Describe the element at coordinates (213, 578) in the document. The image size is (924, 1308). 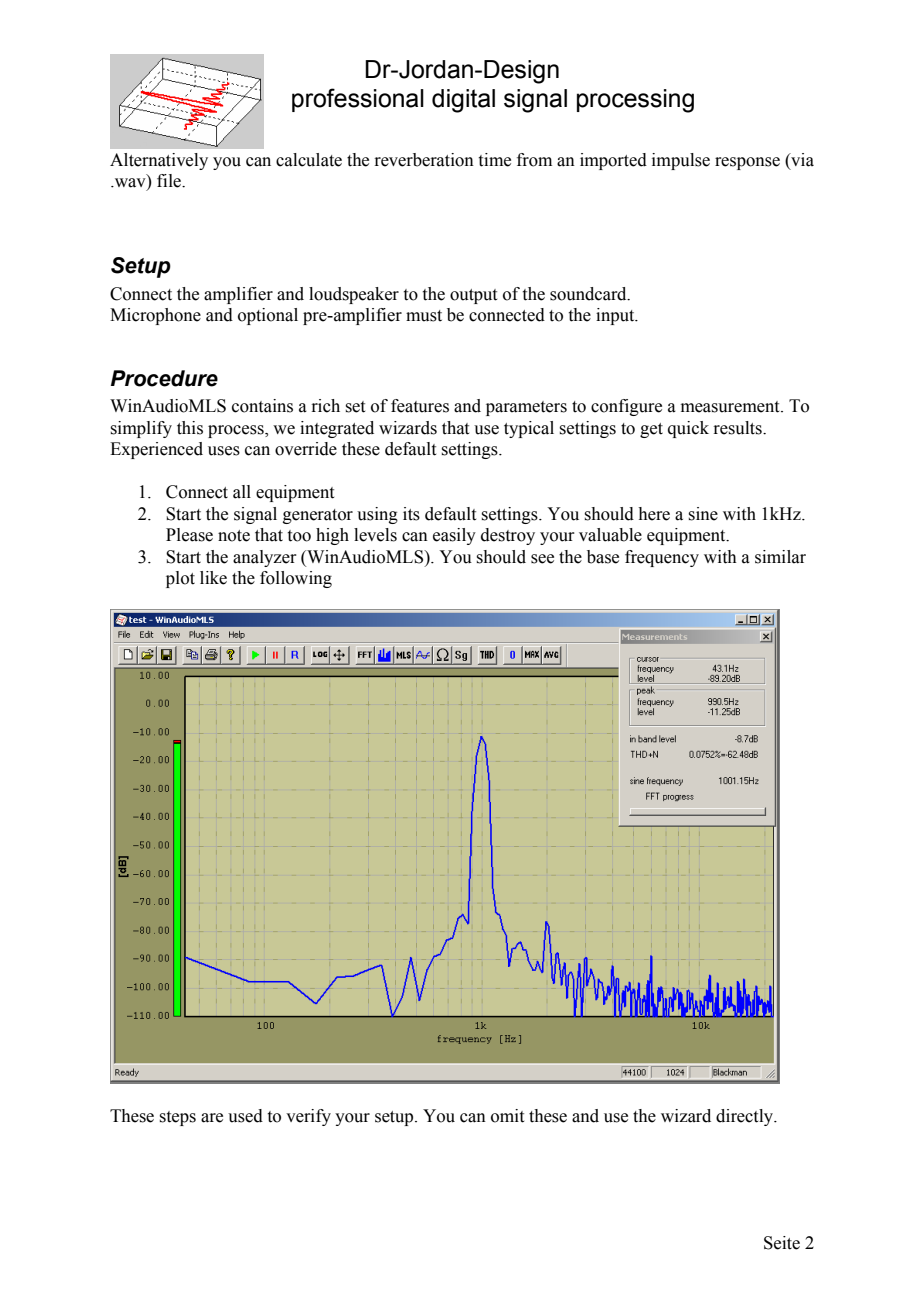
I see `like` at that location.
